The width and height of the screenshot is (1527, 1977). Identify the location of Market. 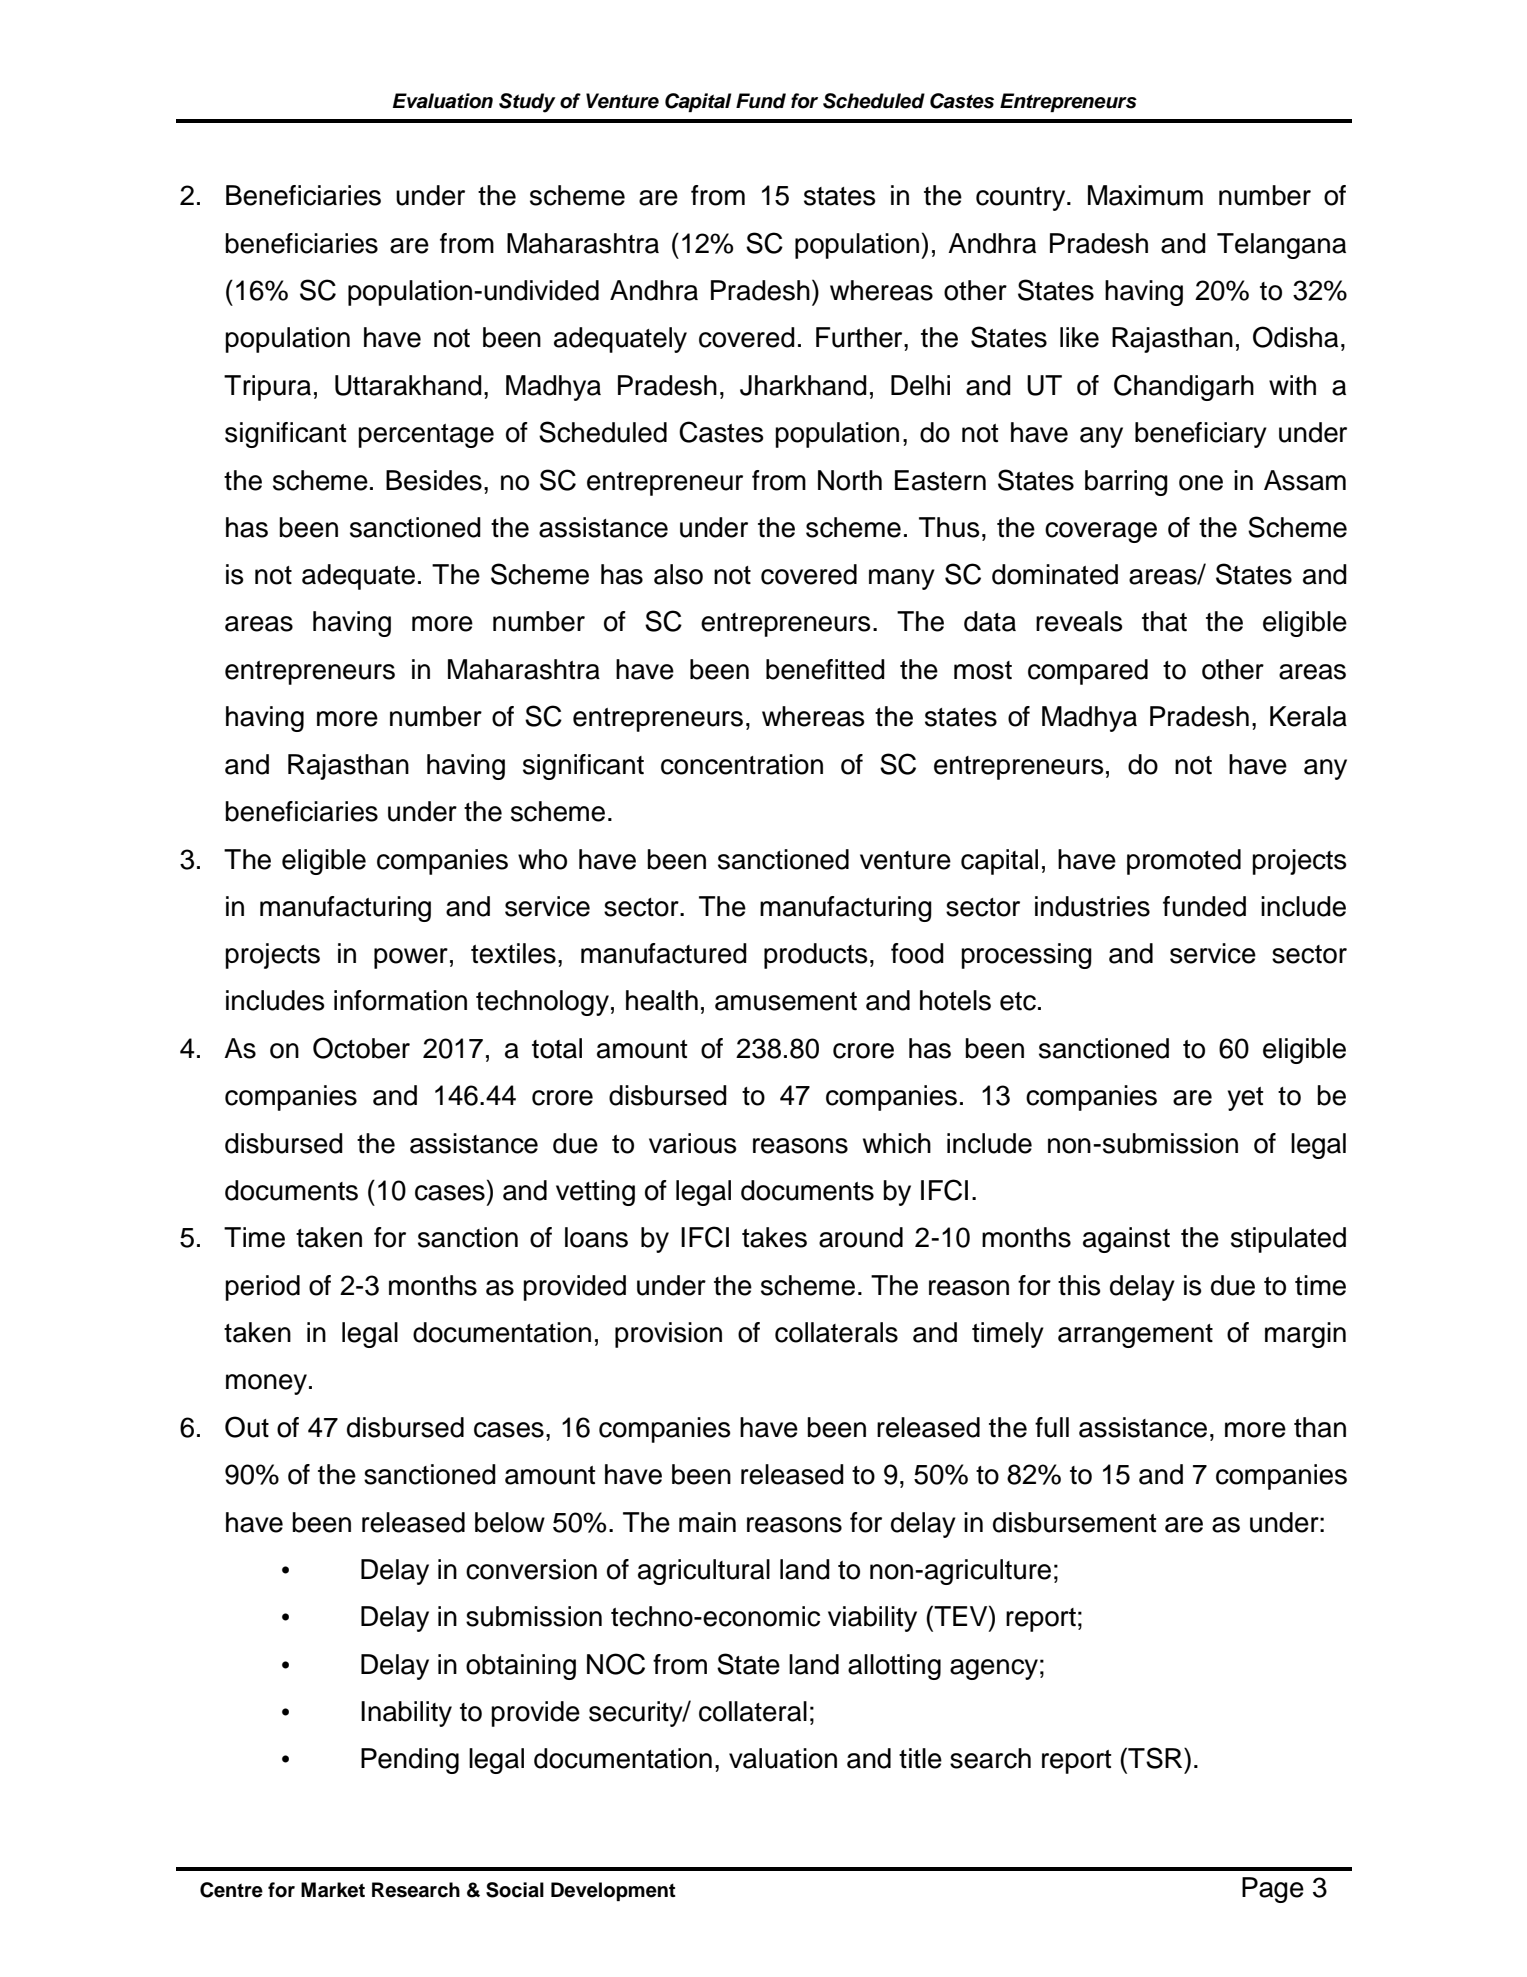
(333, 1890).
